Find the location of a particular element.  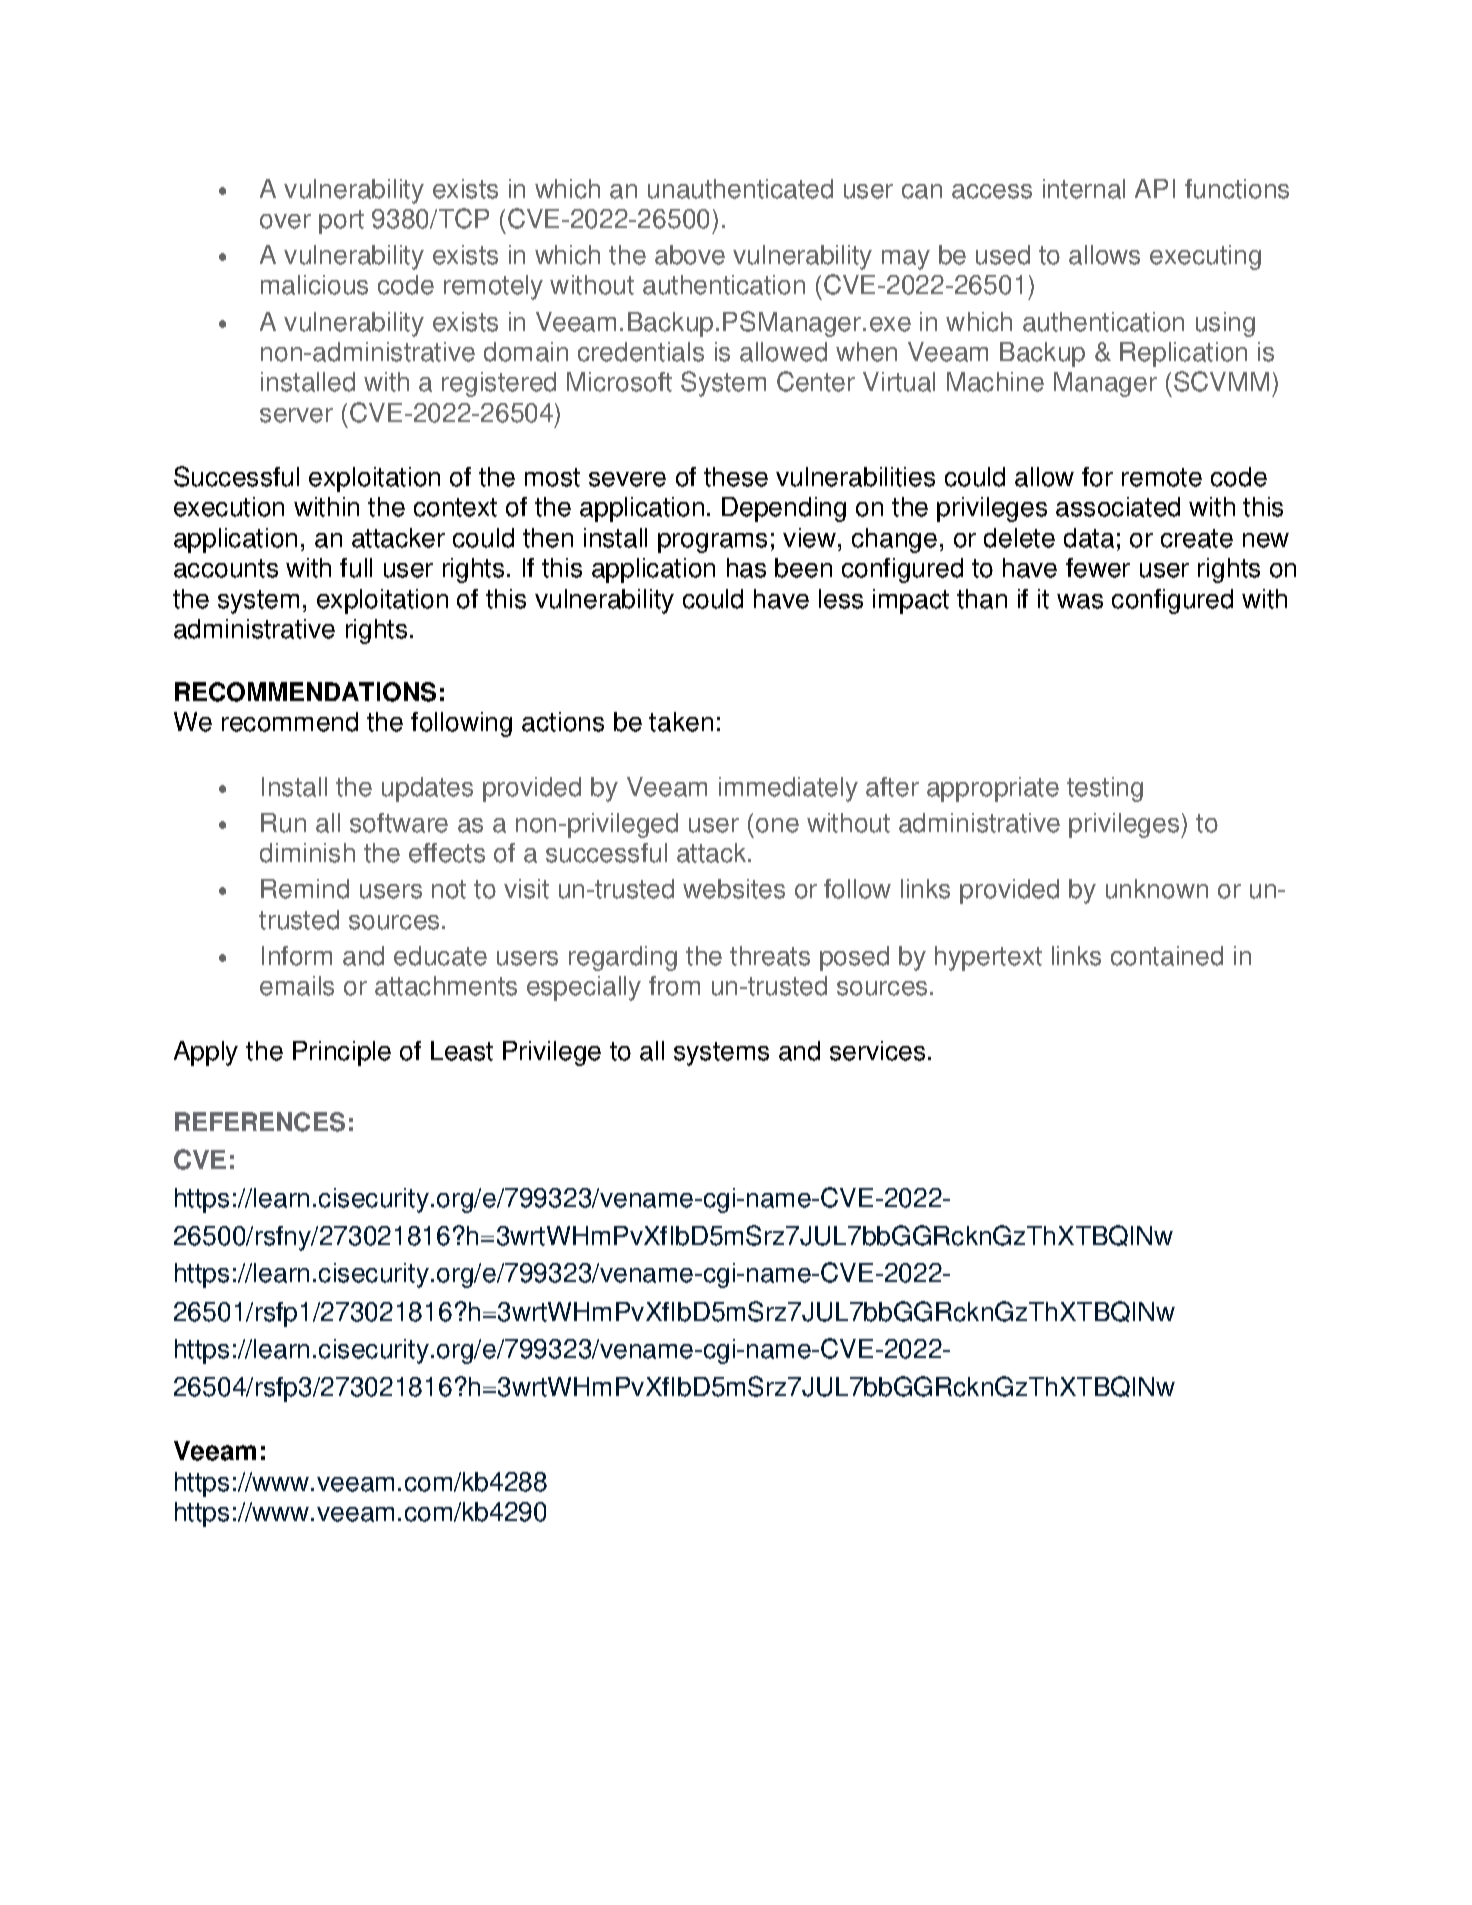

API is located at coordinates (1155, 188).
